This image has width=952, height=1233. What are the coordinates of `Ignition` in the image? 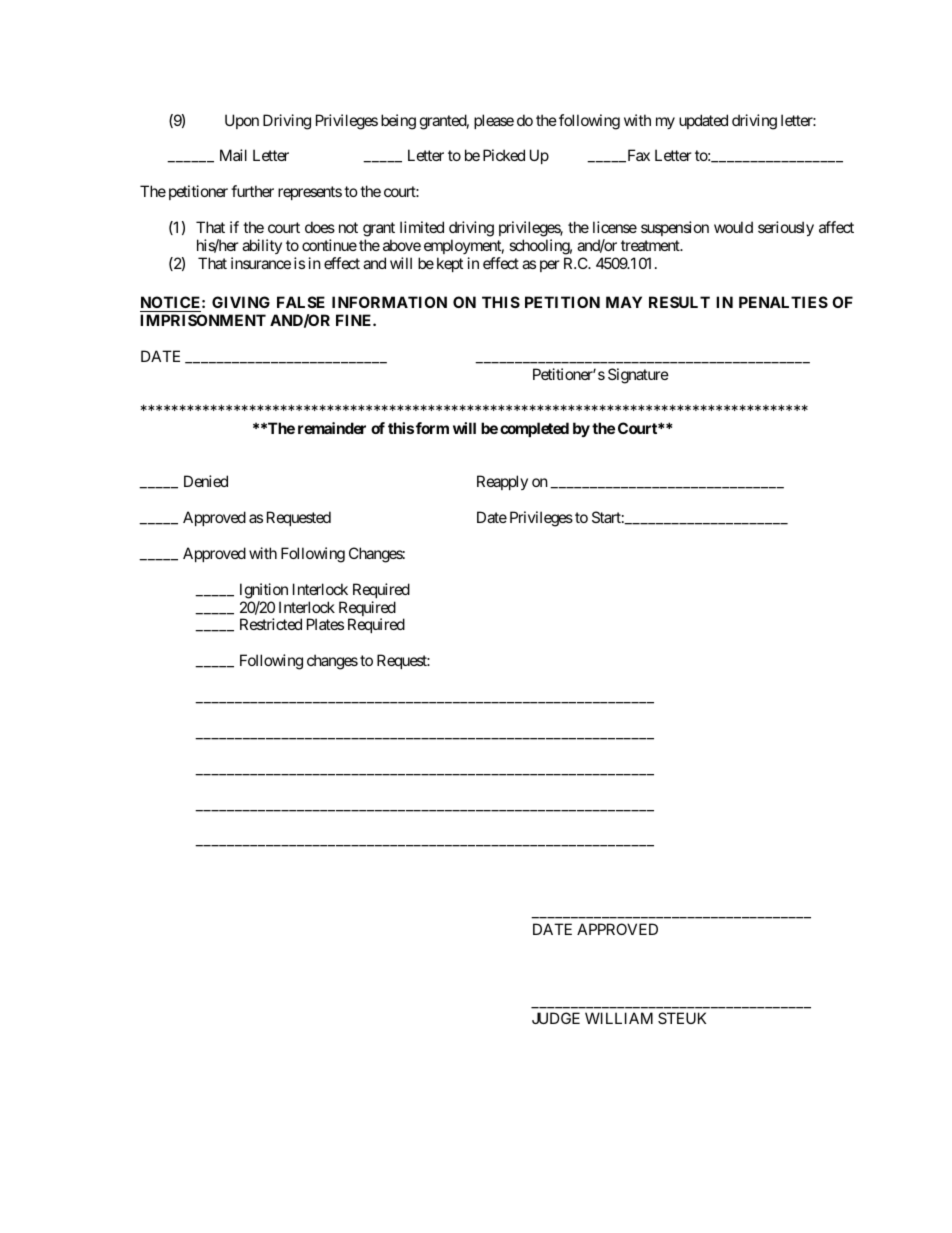 It's located at (264, 591).
